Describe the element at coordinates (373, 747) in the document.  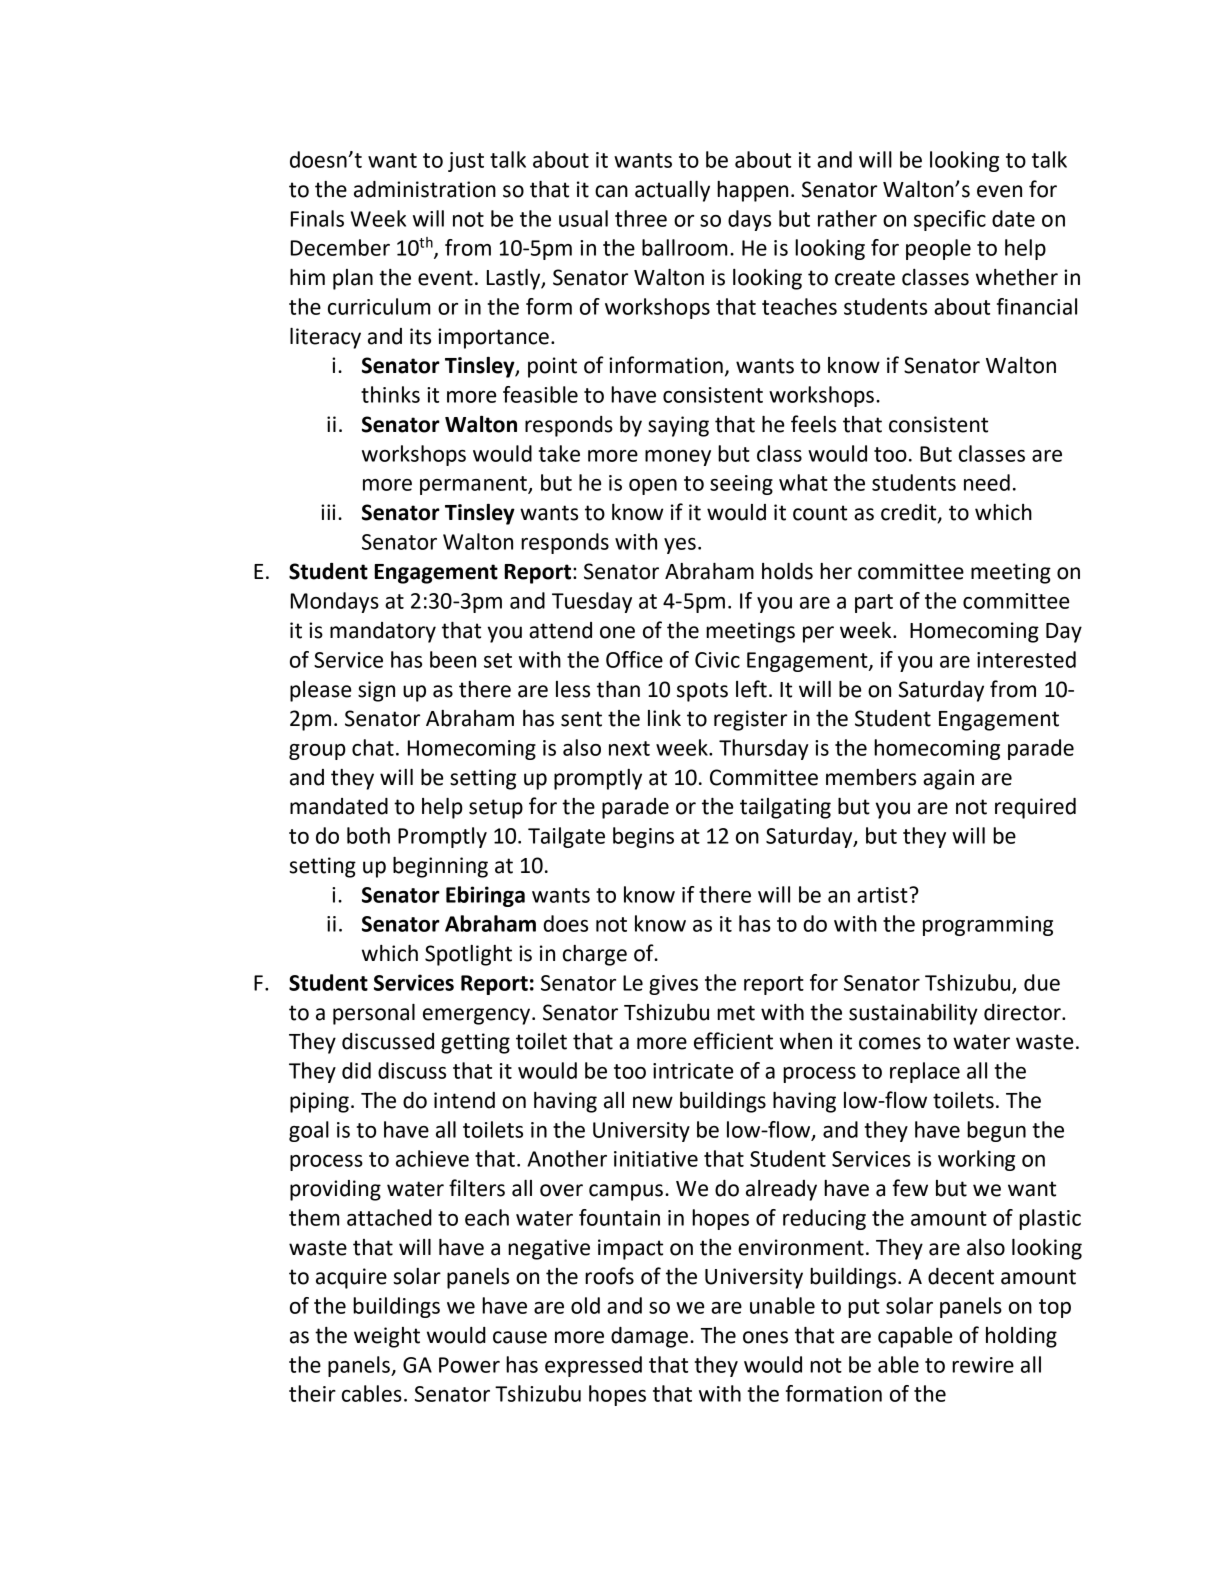
I see `chat` at that location.
